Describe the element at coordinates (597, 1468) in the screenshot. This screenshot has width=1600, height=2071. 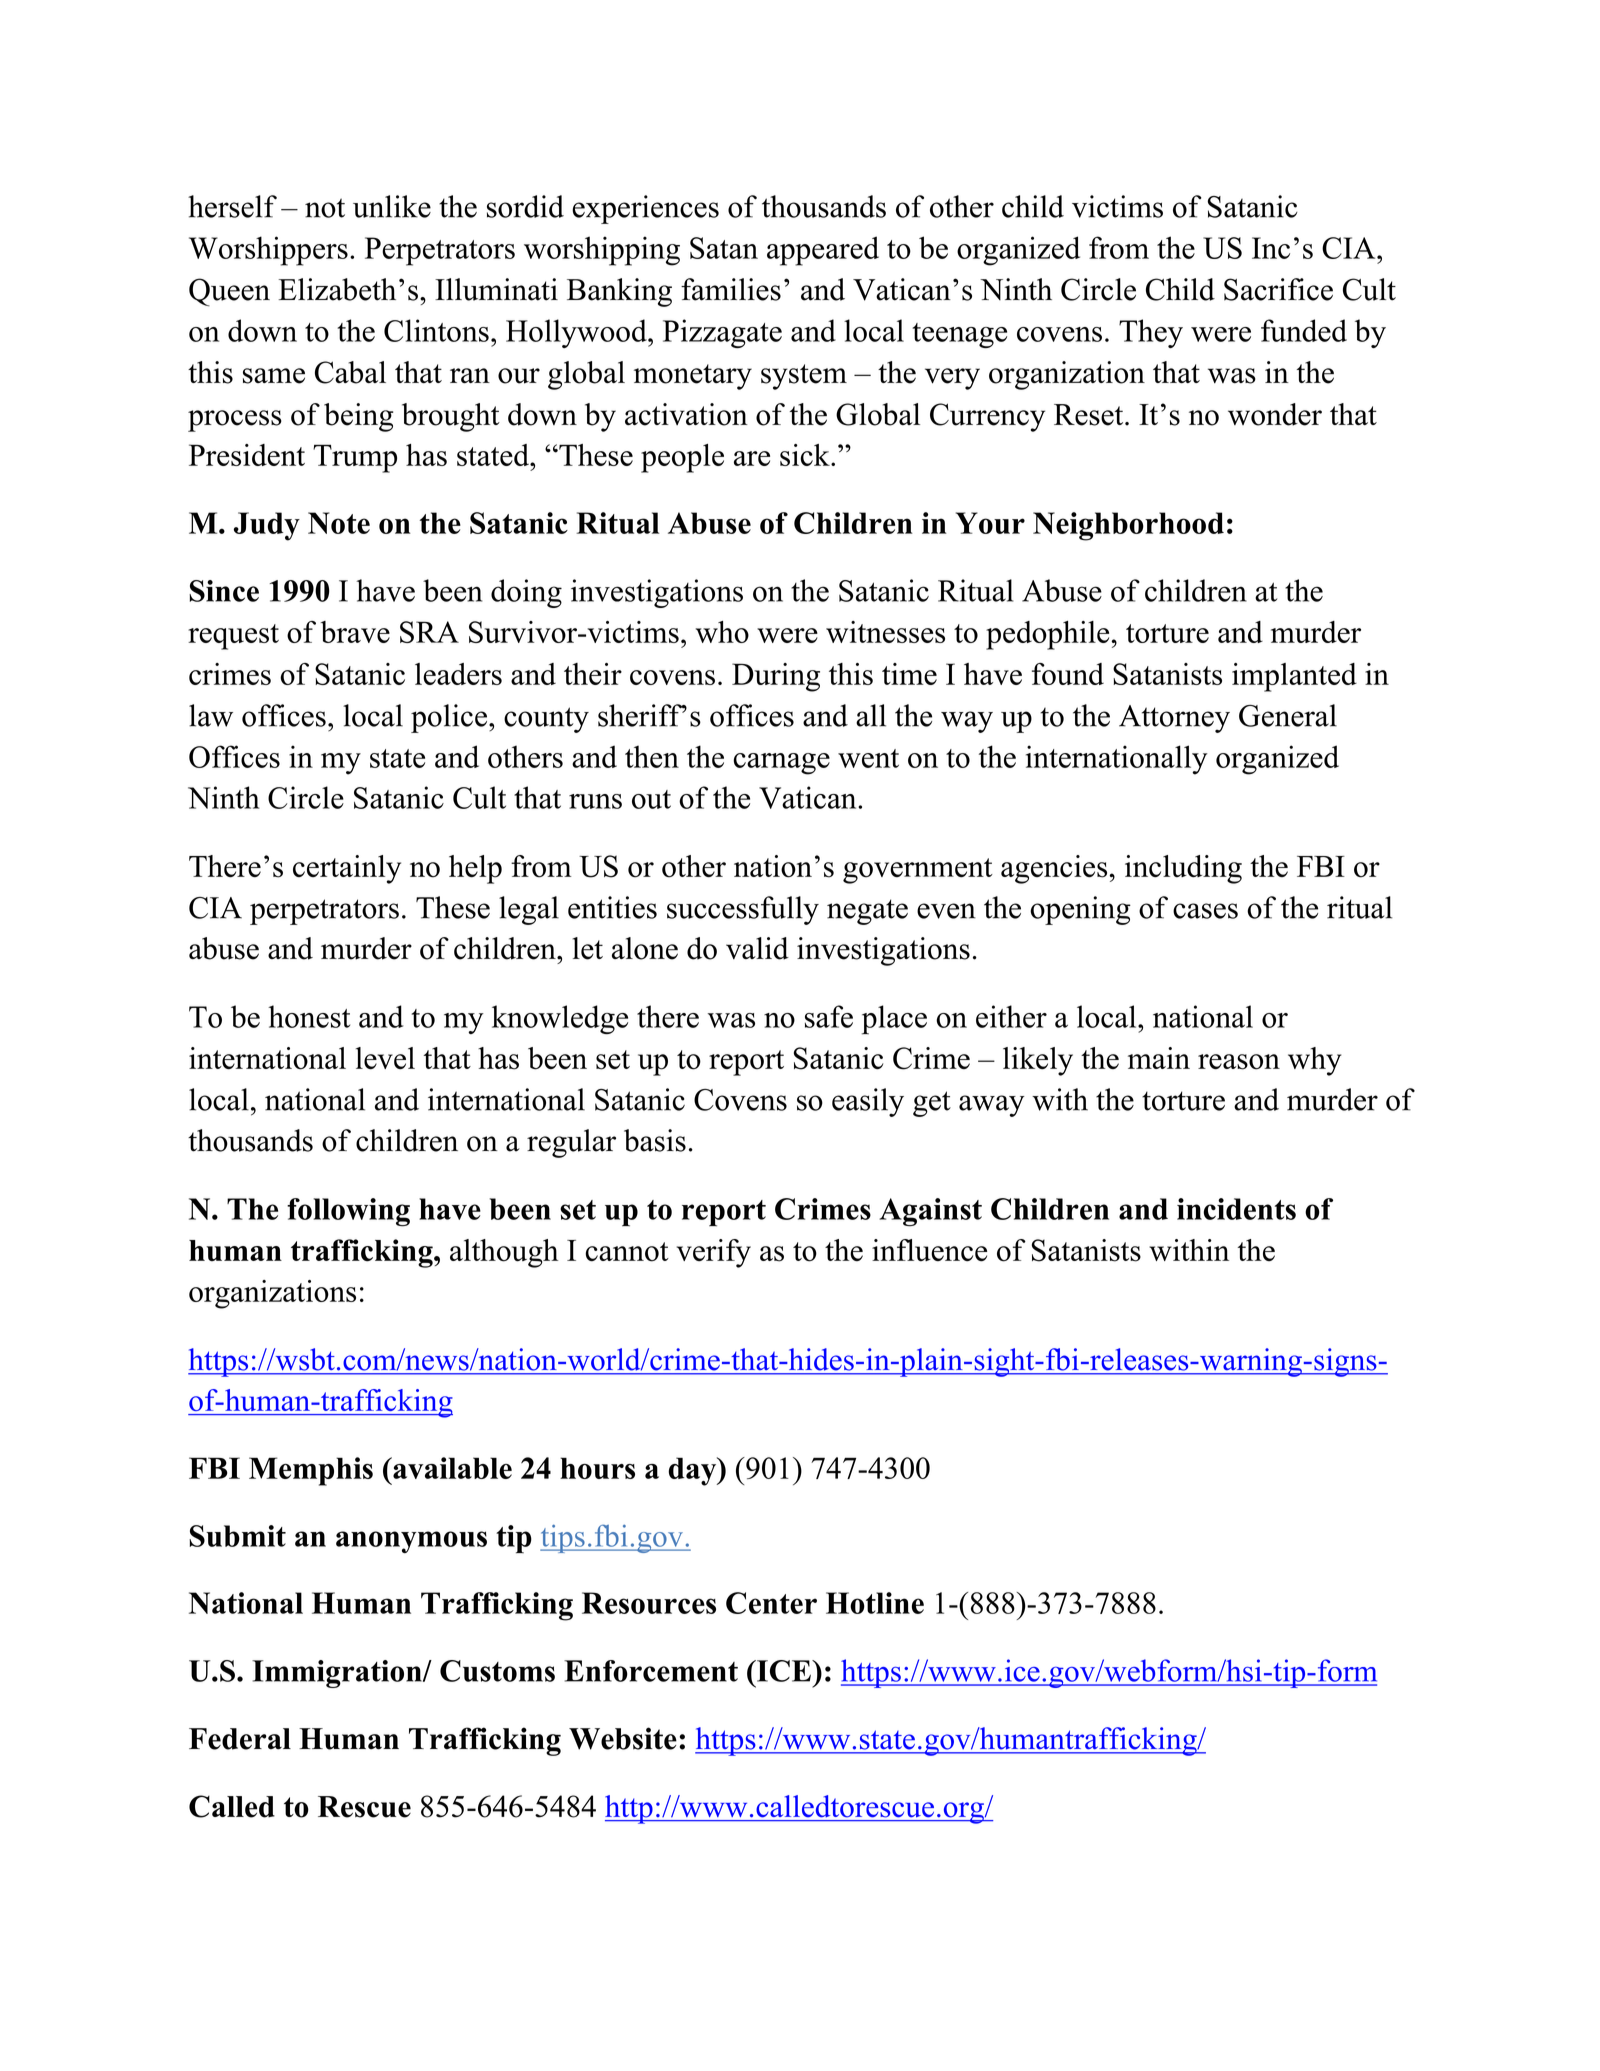
I see `hours` at that location.
